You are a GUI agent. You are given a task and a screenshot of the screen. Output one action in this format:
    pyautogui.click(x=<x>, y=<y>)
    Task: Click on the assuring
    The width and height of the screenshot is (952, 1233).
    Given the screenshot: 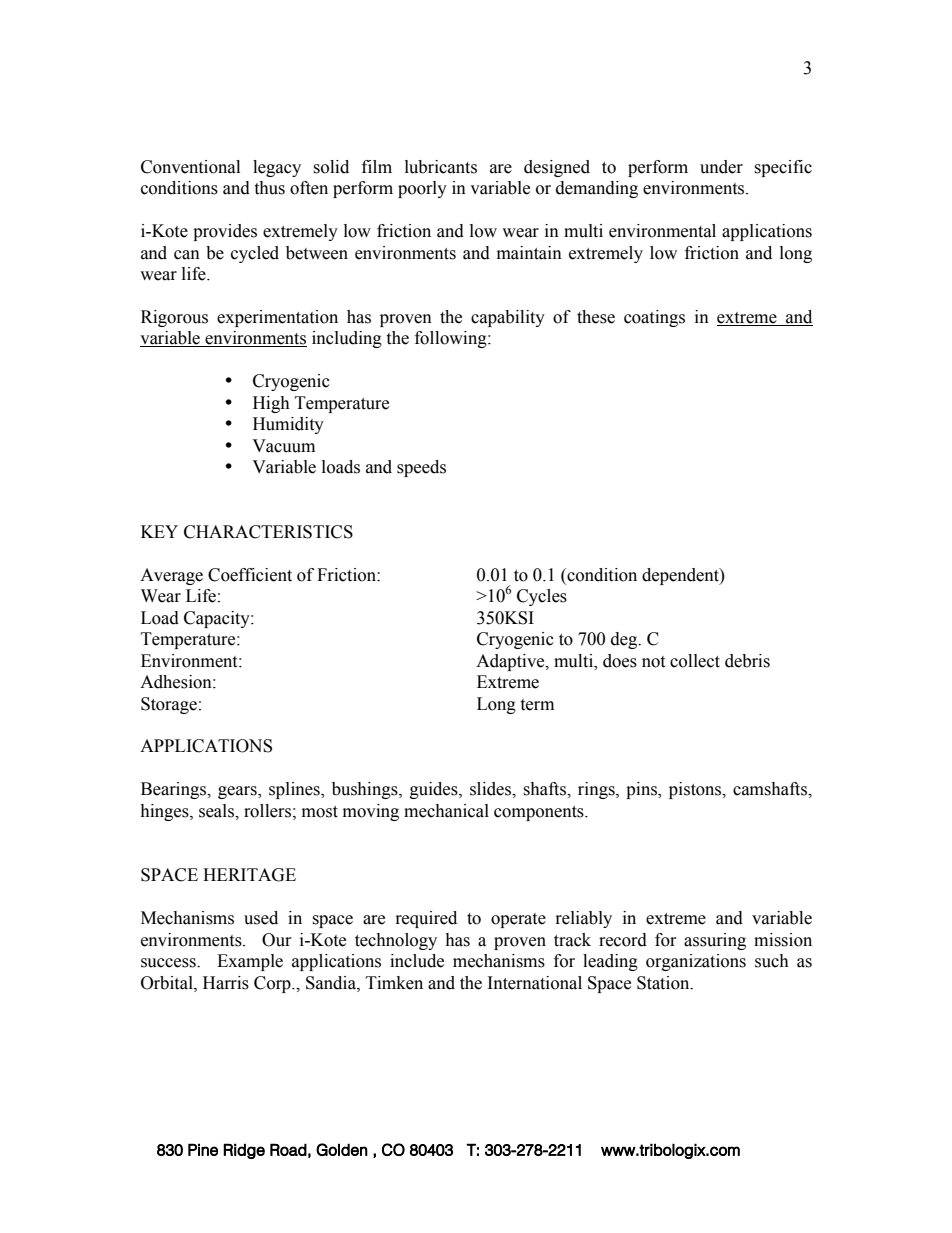 What is the action you would take?
    pyautogui.click(x=715, y=941)
